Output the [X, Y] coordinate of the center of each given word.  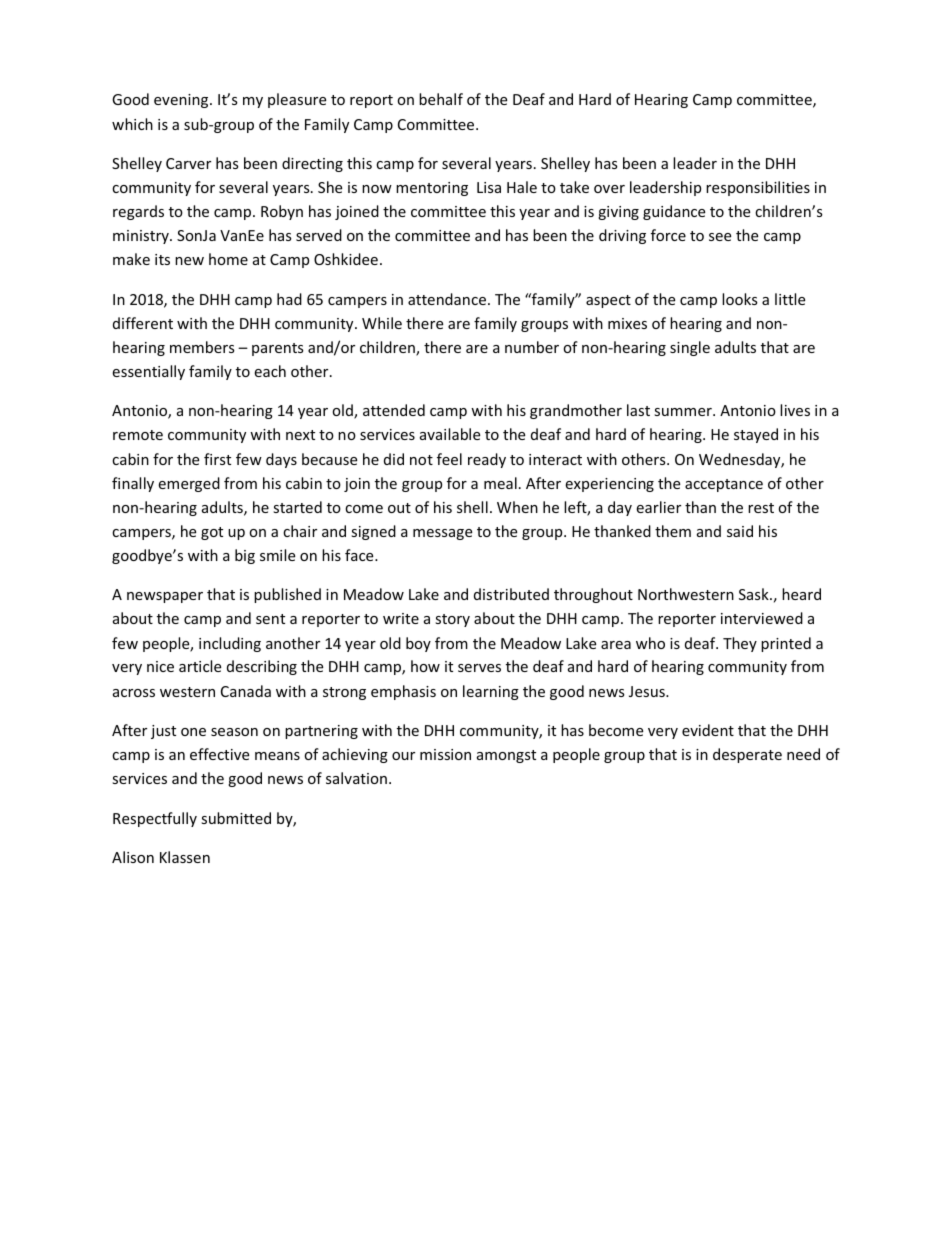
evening [182, 101]
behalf [441, 99]
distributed [511, 594]
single [690, 348]
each [270, 371]
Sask [755, 594]
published [287, 595]
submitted [236, 818]
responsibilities [758, 188]
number [532, 347]
